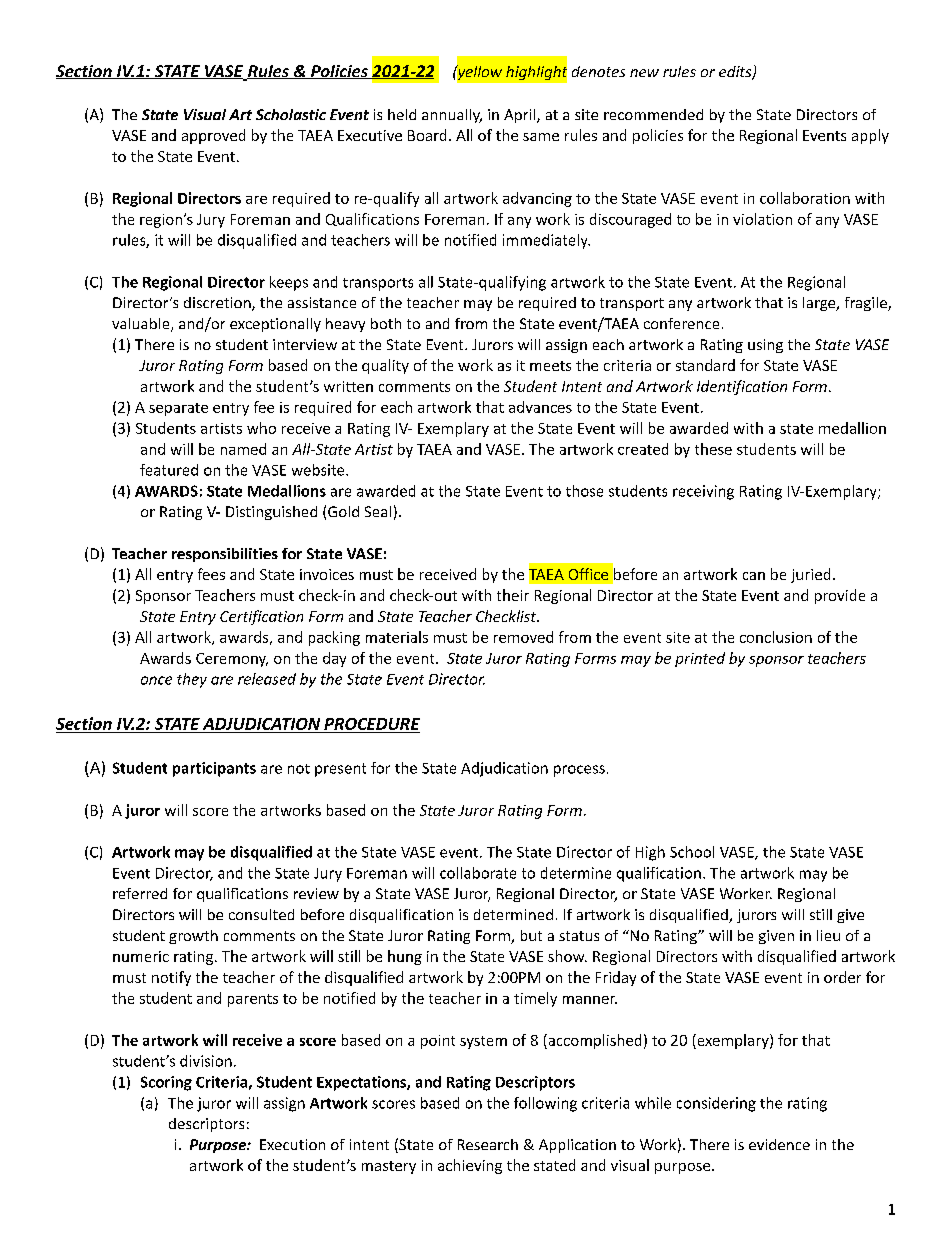 Image resolution: width=952 pixels, height=1233 pixels. I want to click on lieu, so click(828, 935).
